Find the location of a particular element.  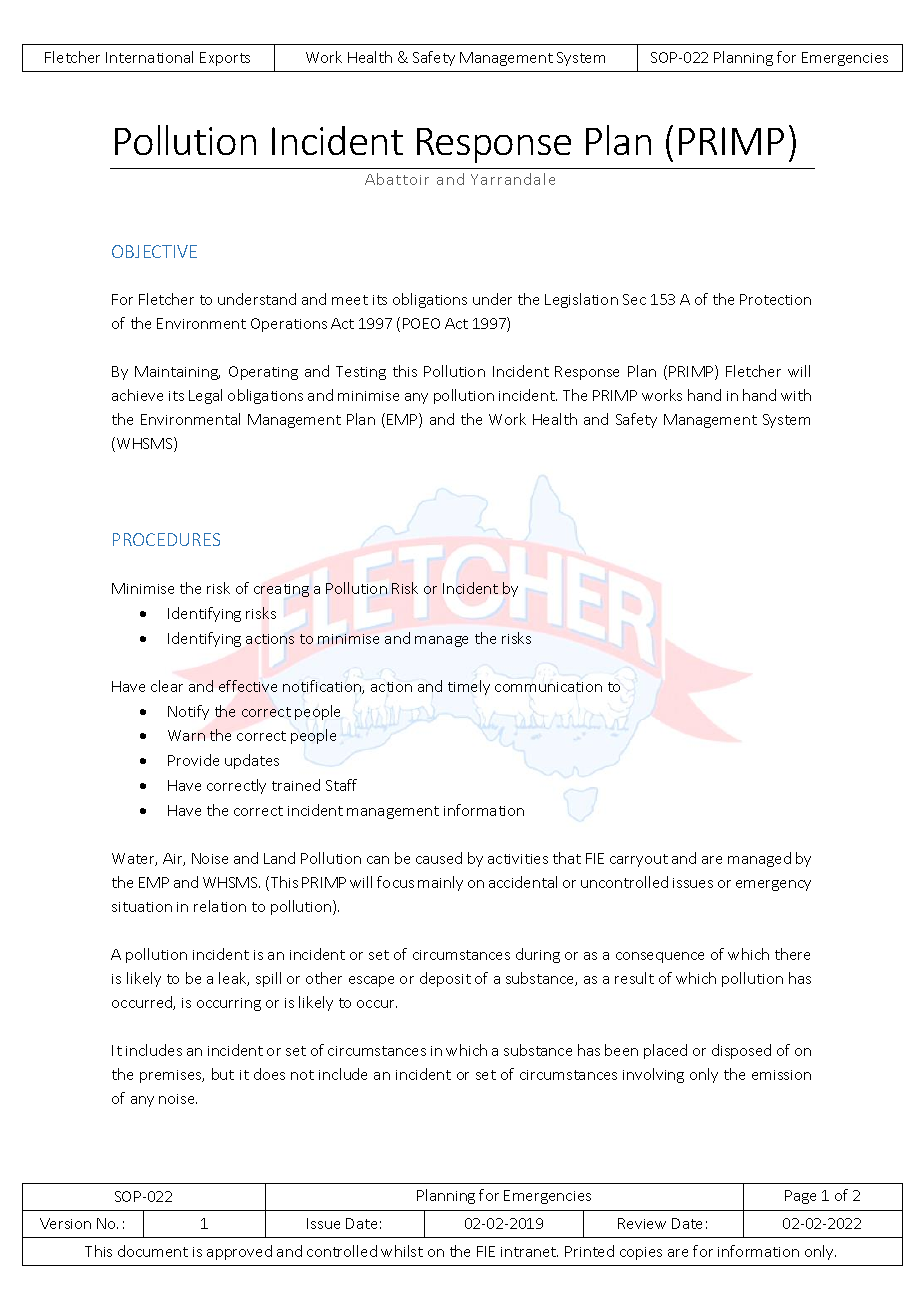

document is located at coordinates (153, 1251).
